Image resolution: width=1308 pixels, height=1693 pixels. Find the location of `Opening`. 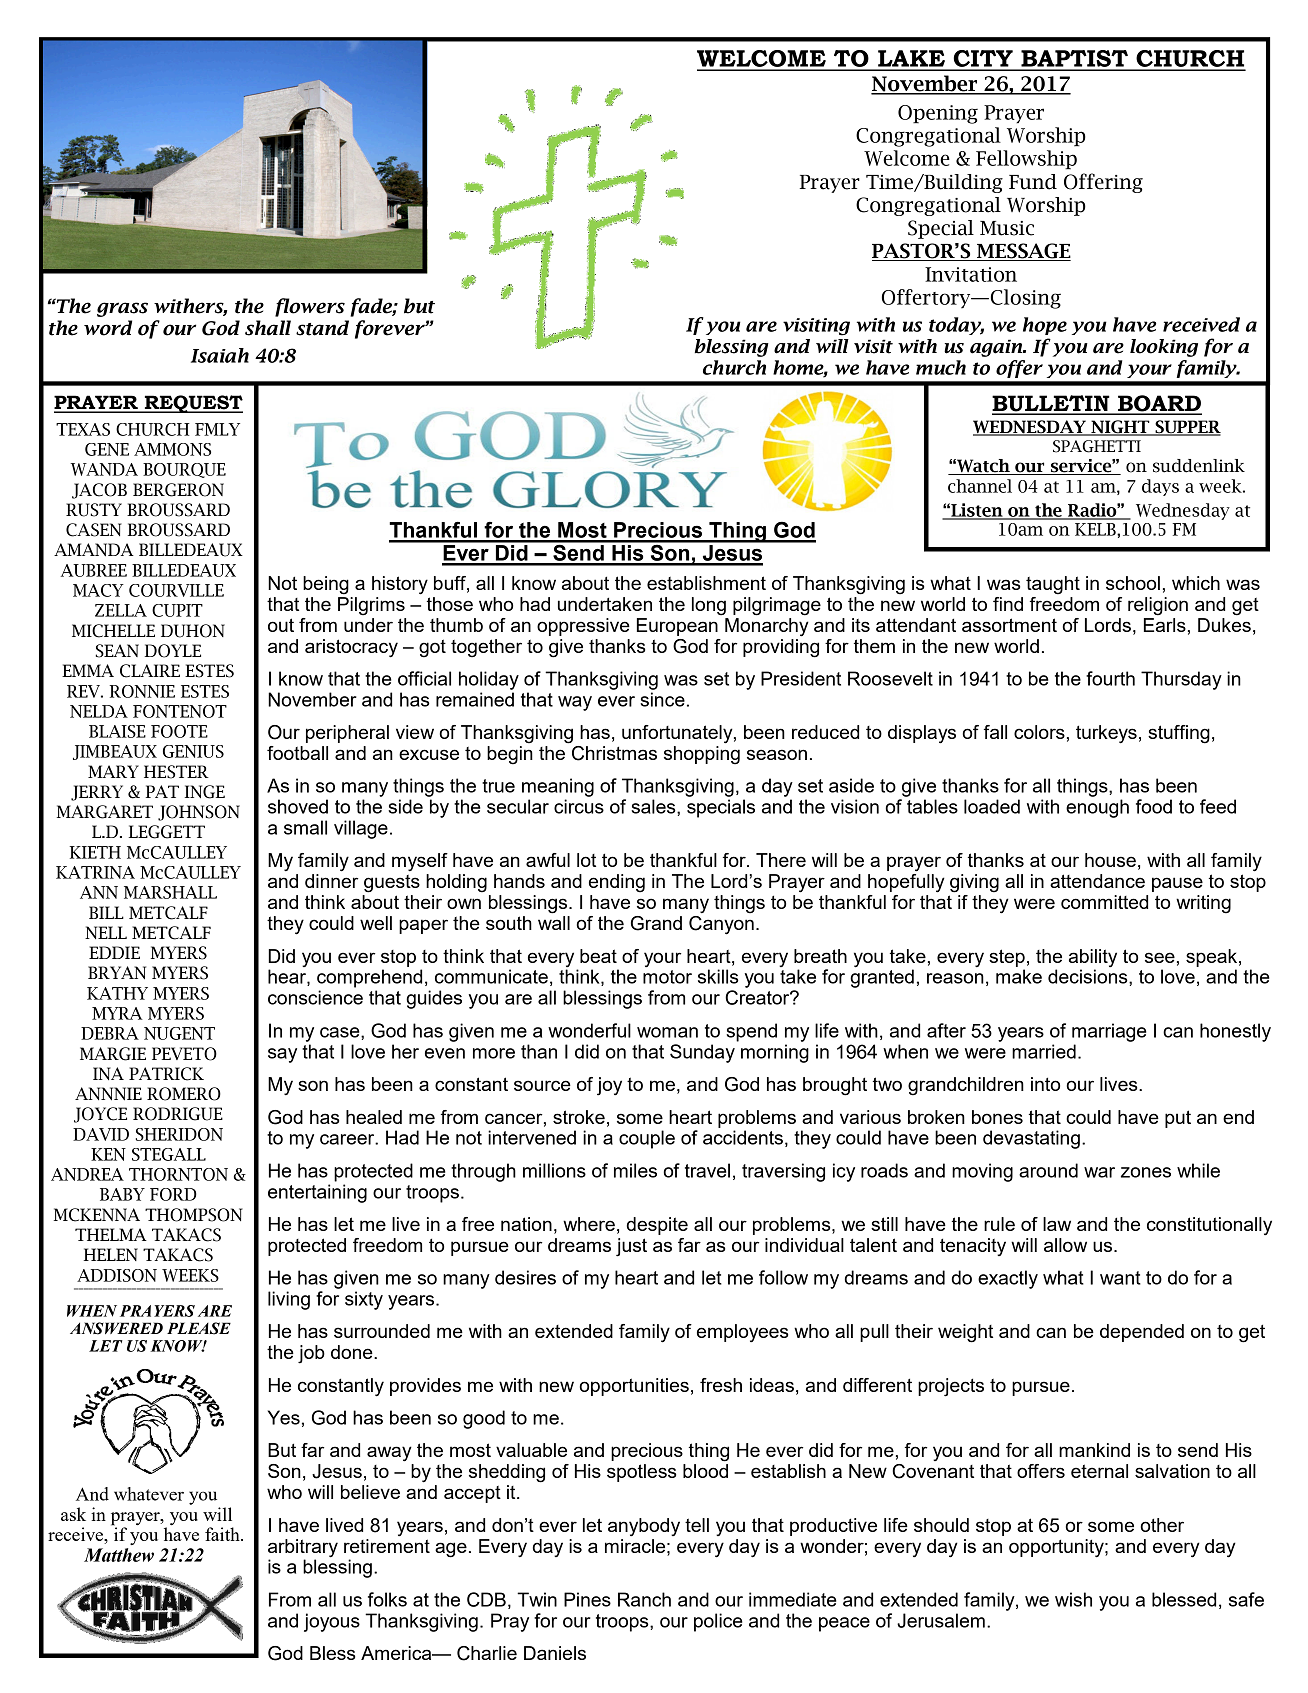

Opening is located at coordinates (938, 114).
